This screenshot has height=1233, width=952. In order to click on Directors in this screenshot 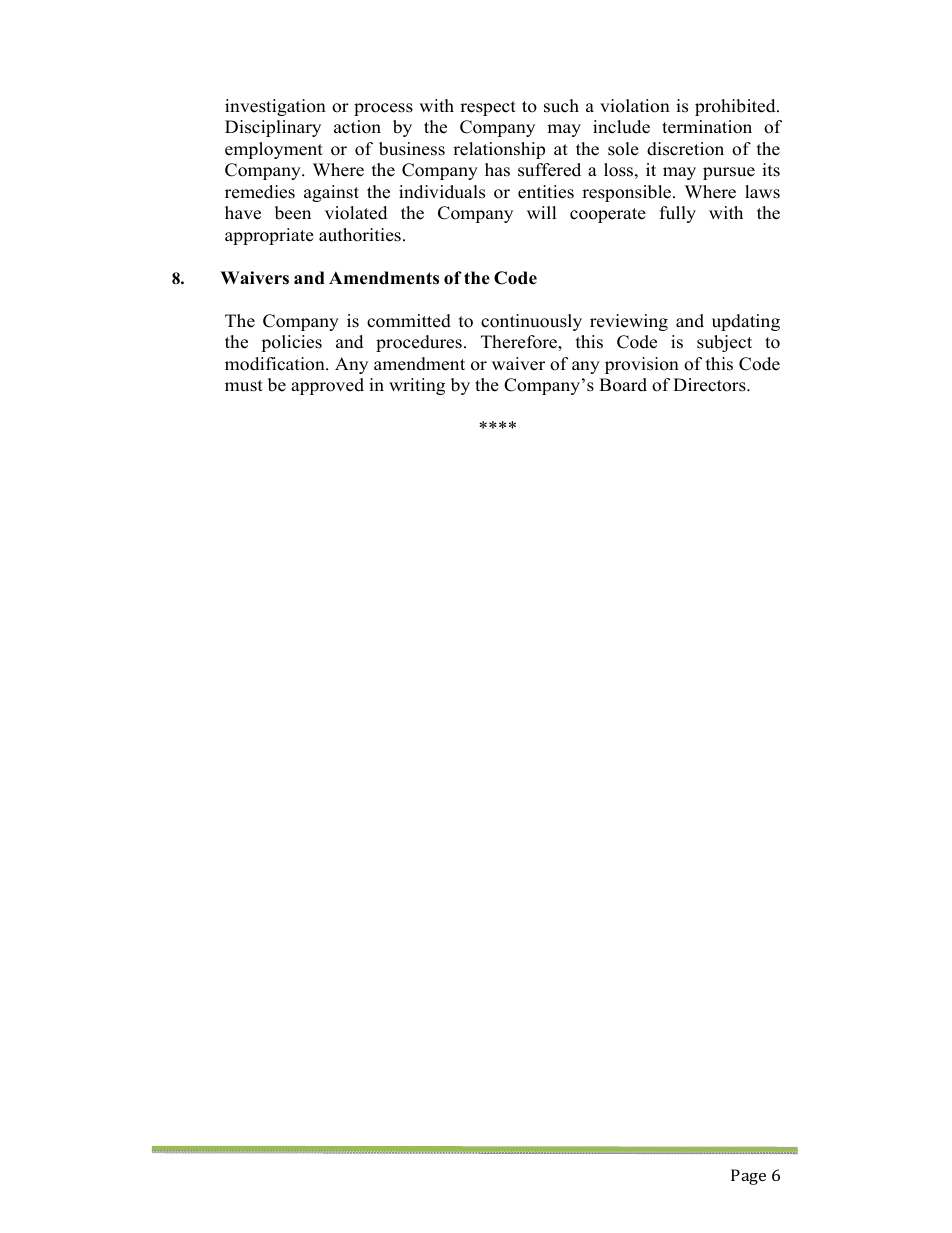, I will do `click(710, 385)`.
